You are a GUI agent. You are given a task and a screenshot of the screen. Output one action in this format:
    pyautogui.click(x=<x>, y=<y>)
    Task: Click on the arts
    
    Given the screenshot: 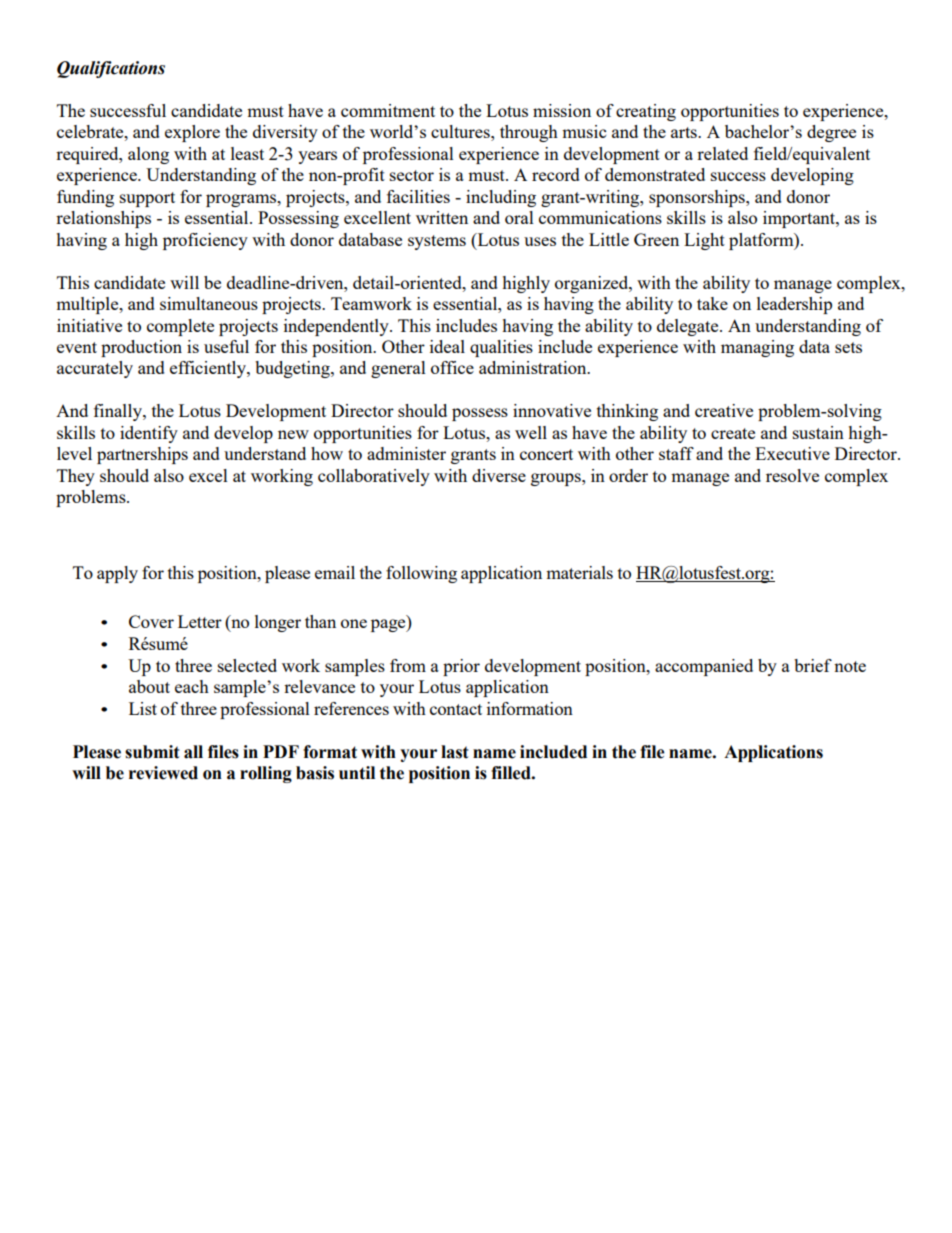 What is the action you would take?
    pyautogui.click(x=685, y=132)
